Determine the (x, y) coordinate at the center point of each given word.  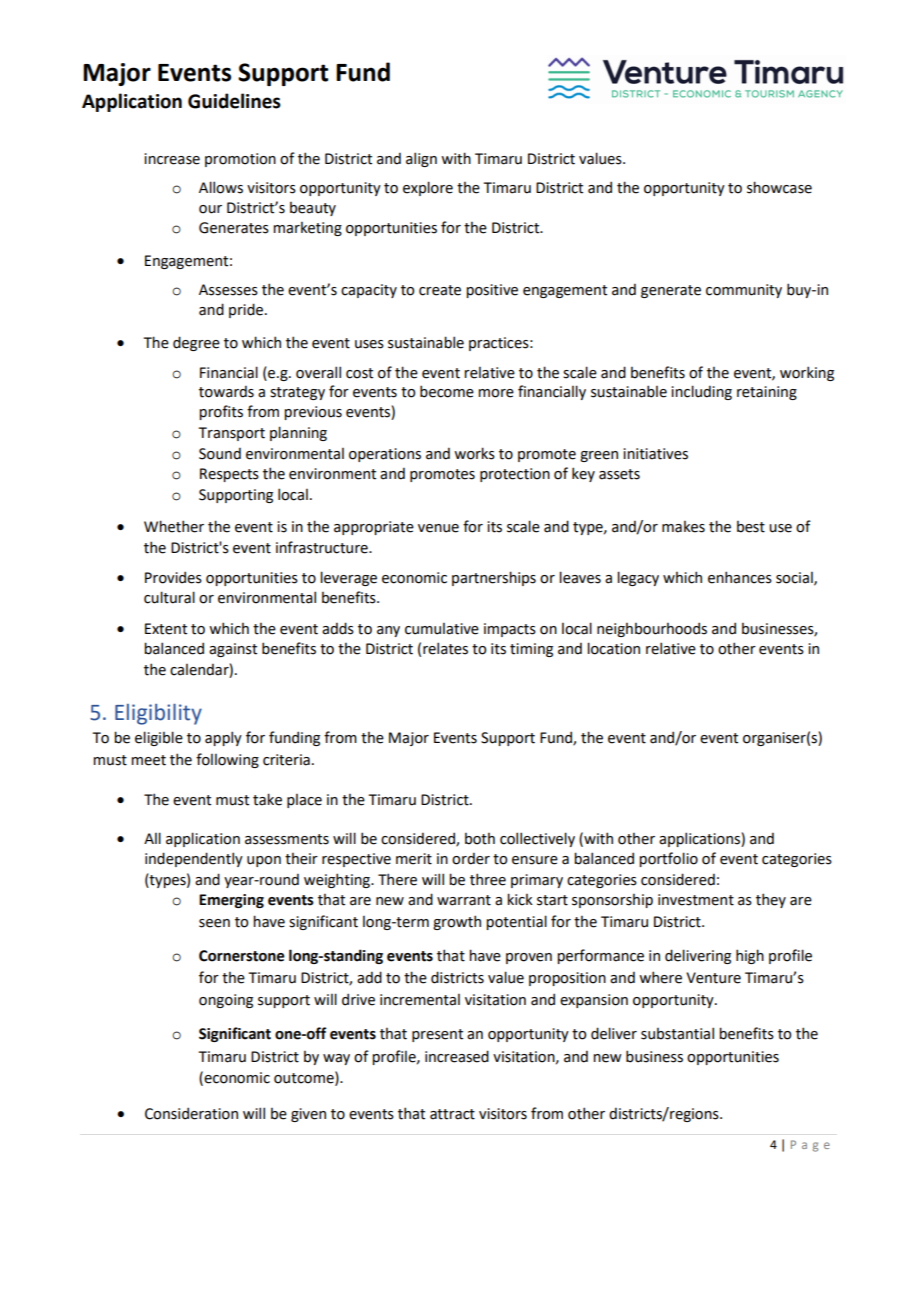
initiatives (655, 454)
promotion (240, 160)
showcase (779, 187)
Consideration (191, 1113)
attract (452, 1114)
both (480, 839)
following (227, 760)
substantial (677, 1033)
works (474, 453)
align (421, 159)
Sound (220, 453)
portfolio (668, 859)
